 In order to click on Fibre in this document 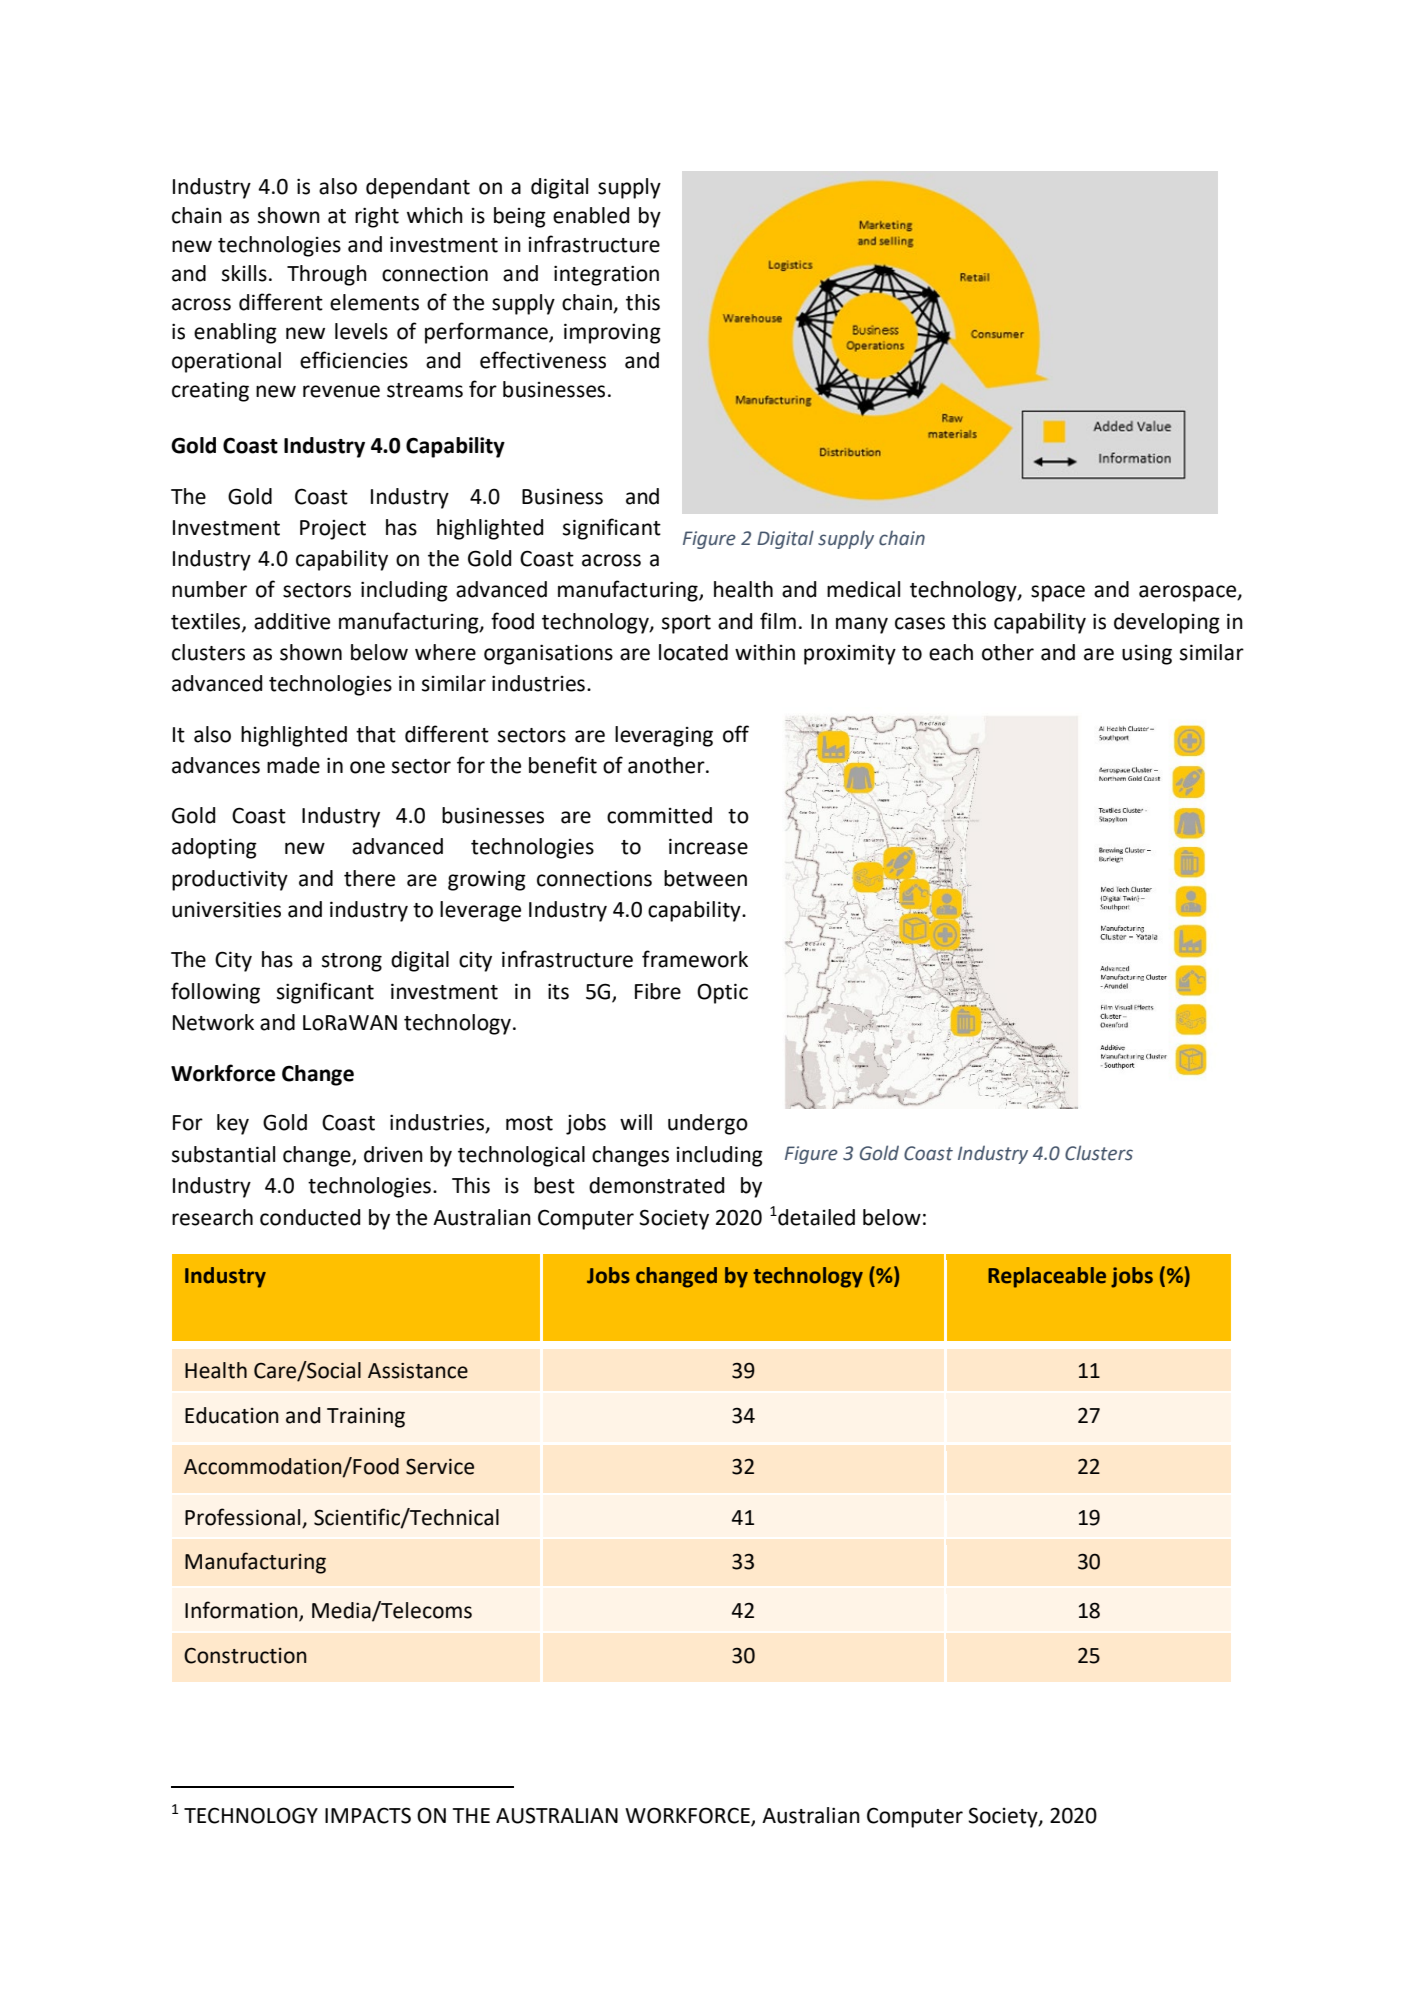, I will do `click(658, 991)`.
